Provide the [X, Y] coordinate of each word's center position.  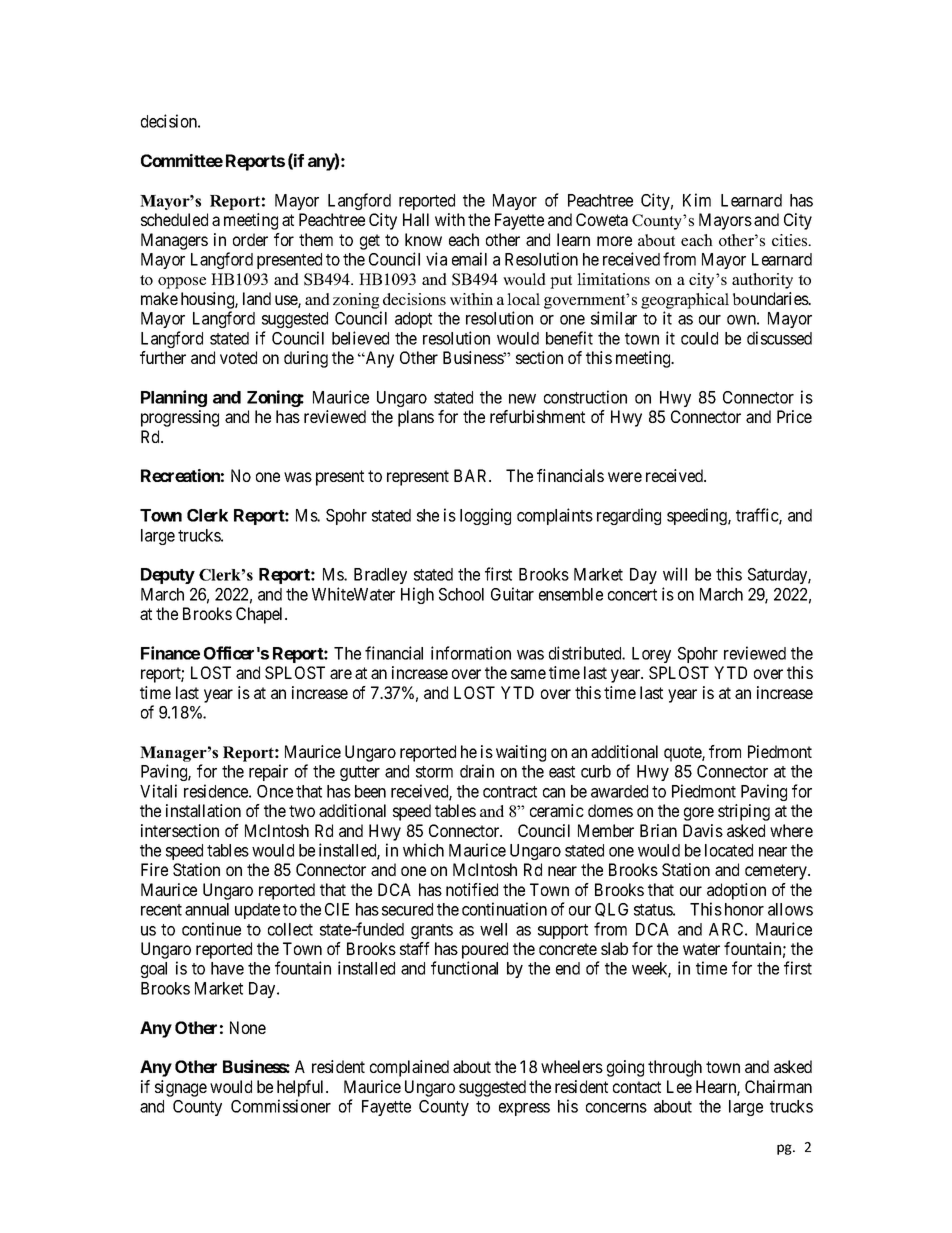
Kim [697, 200]
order [250, 239]
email [469, 259]
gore [699, 814]
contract [510, 792]
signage [181, 1088]
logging [485, 516]
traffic [758, 516]
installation [203, 810]
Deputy [168, 576]
